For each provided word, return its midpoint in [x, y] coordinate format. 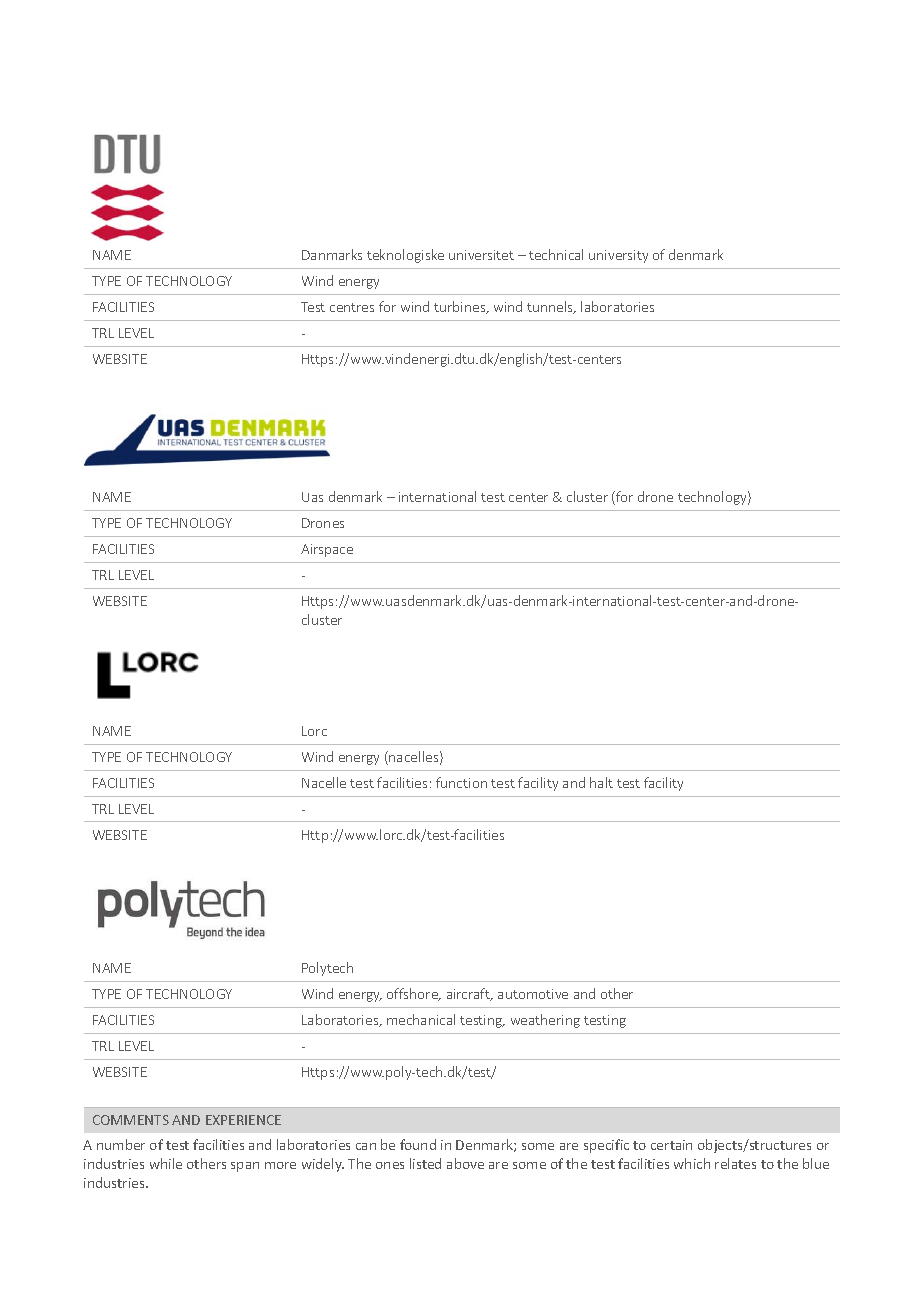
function [461, 782]
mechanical [421, 1019]
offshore [413, 994]
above [465, 1163]
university [618, 256]
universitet [481, 255]
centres [352, 307]
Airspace [327, 550]
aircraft [469, 994]
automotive [533, 994]
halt [601, 782]
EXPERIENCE [243, 1120]
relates [735, 1163]
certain [671, 1145]
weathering [545, 1021]
